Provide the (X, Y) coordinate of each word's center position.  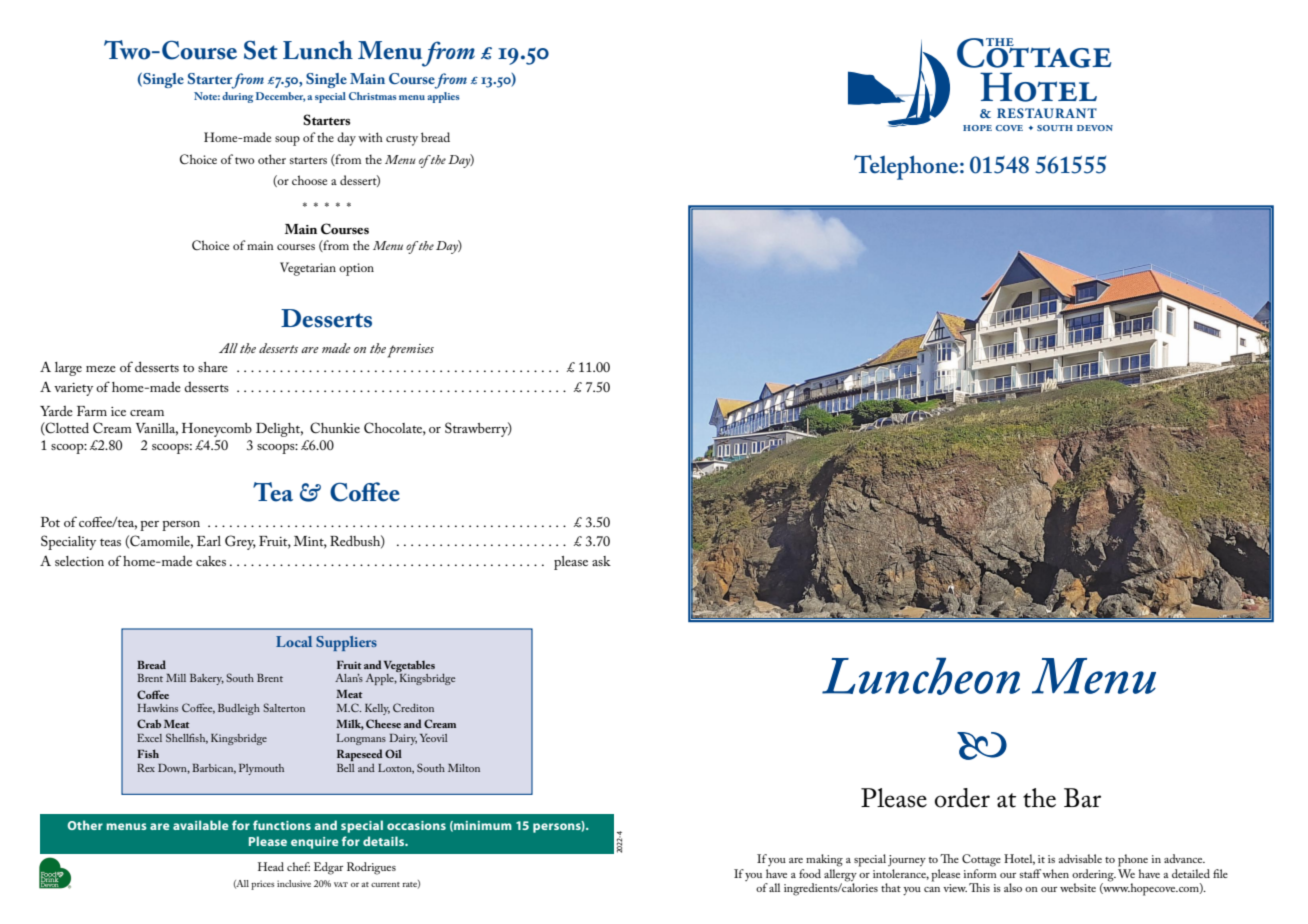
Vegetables (409, 666)
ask (601, 561)
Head (271, 866)
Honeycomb (217, 430)
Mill (176, 678)
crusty (402, 140)
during (237, 97)
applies (443, 97)
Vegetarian (308, 269)
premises (411, 351)
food (810, 873)
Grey (240, 542)
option (356, 269)
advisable (1080, 858)
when (1055, 873)
